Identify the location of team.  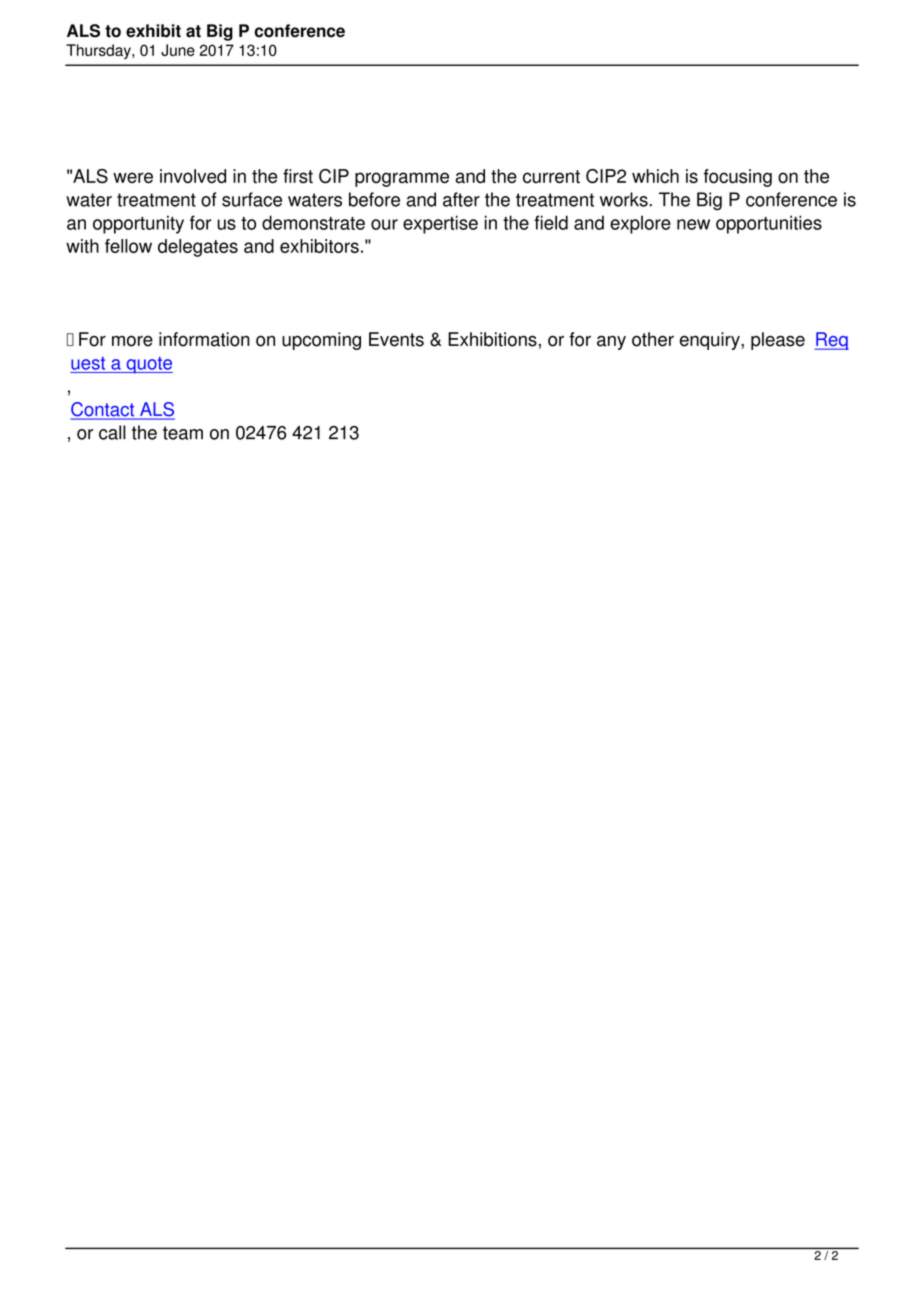
(183, 433).
